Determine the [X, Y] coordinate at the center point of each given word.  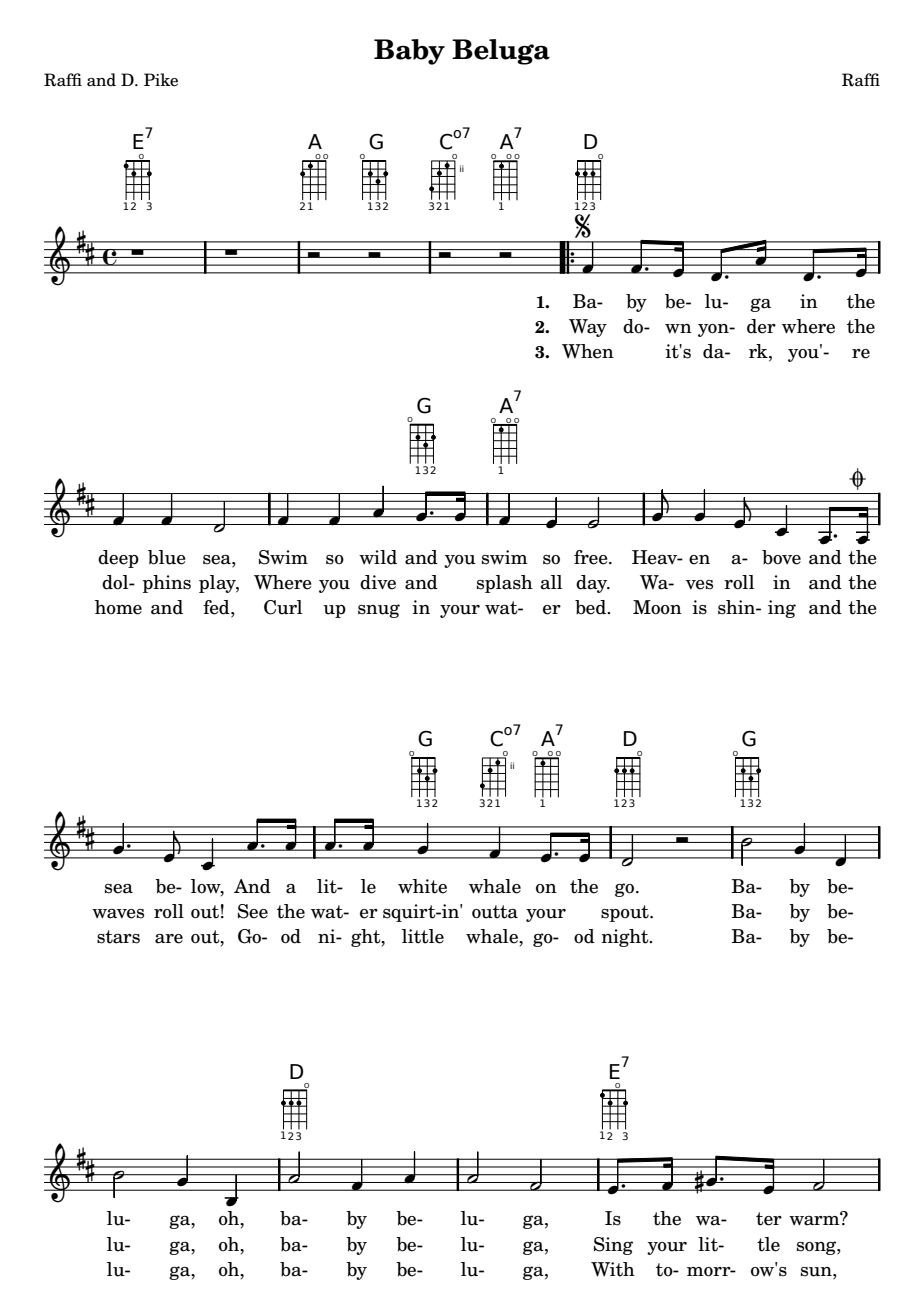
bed [591, 607]
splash [505, 584]
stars [118, 937]
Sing [613, 1246]
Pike [161, 80]
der [761, 326]
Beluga [501, 52]
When [588, 351]
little [423, 936]
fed [217, 608]
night [626, 938]
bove [781, 557]
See [253, 911]
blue [167, 557]
